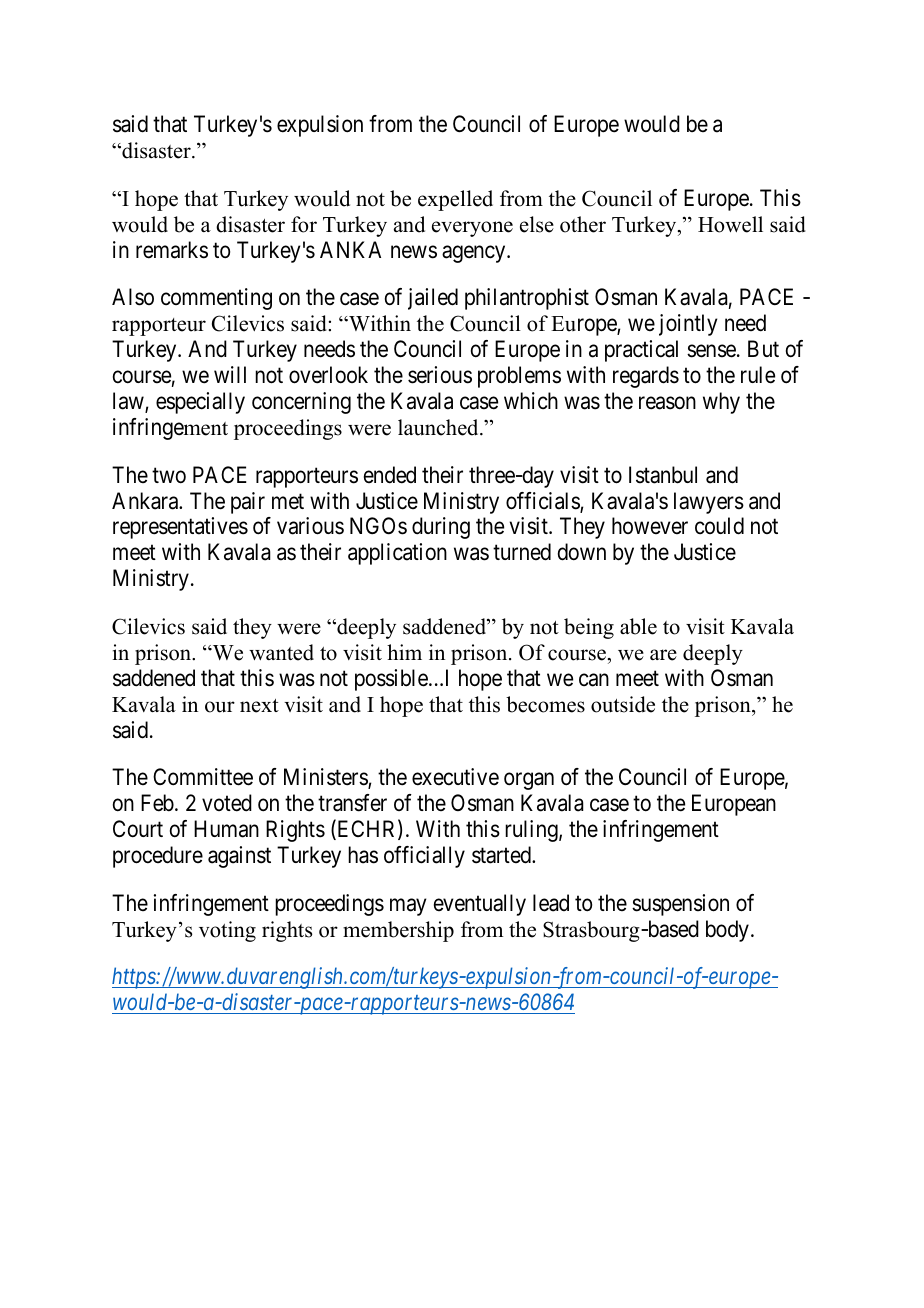  I want to click on representatives, so click(180, 528).
